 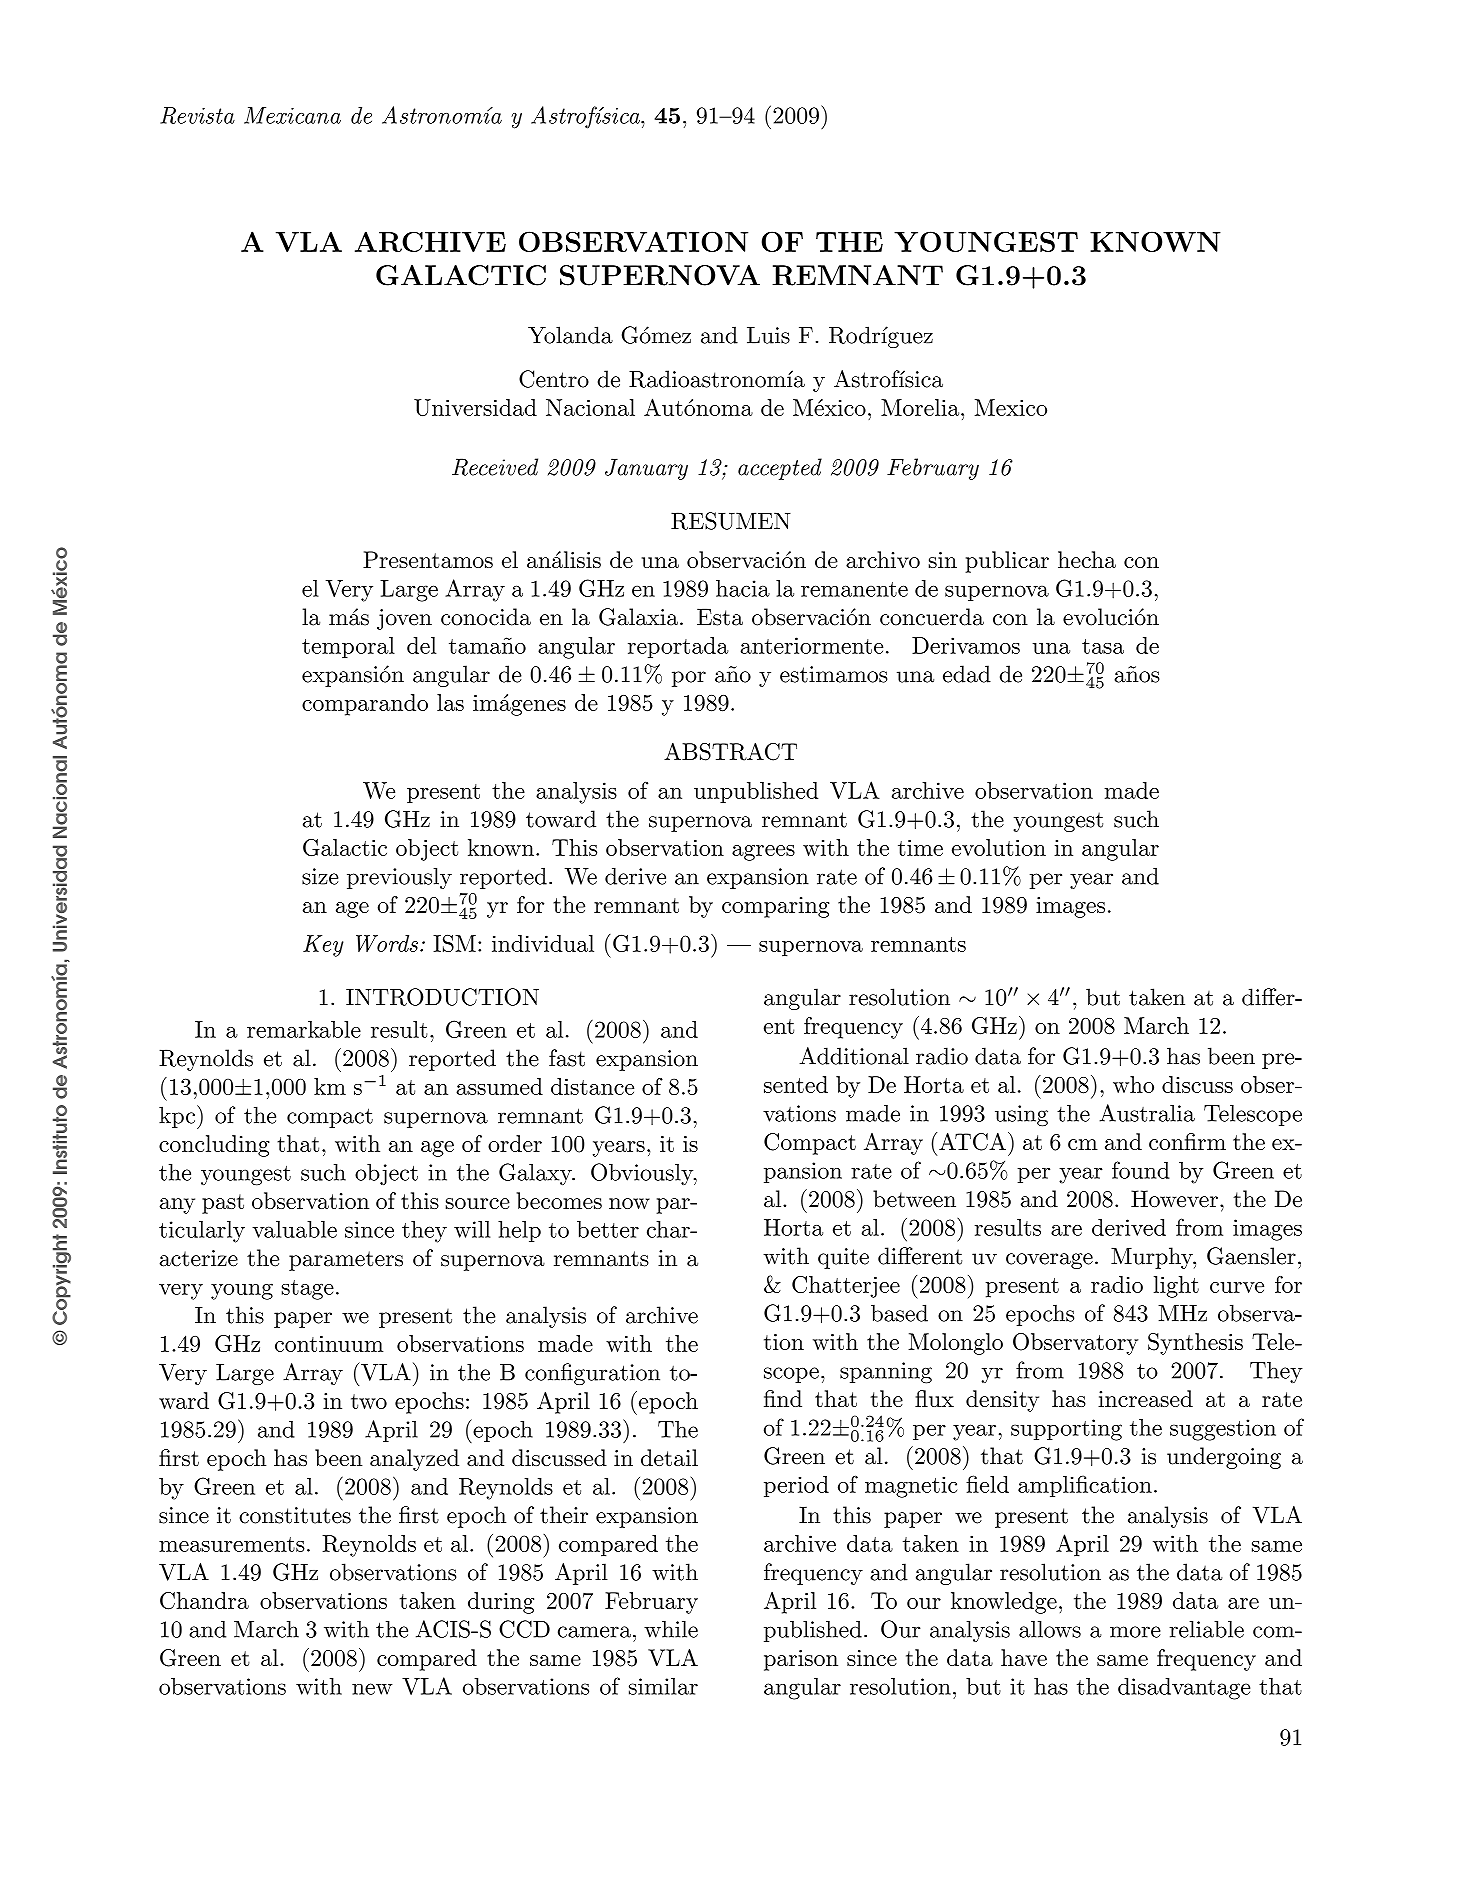 I want to click on Mexicana, so click(x=292, y=115).
